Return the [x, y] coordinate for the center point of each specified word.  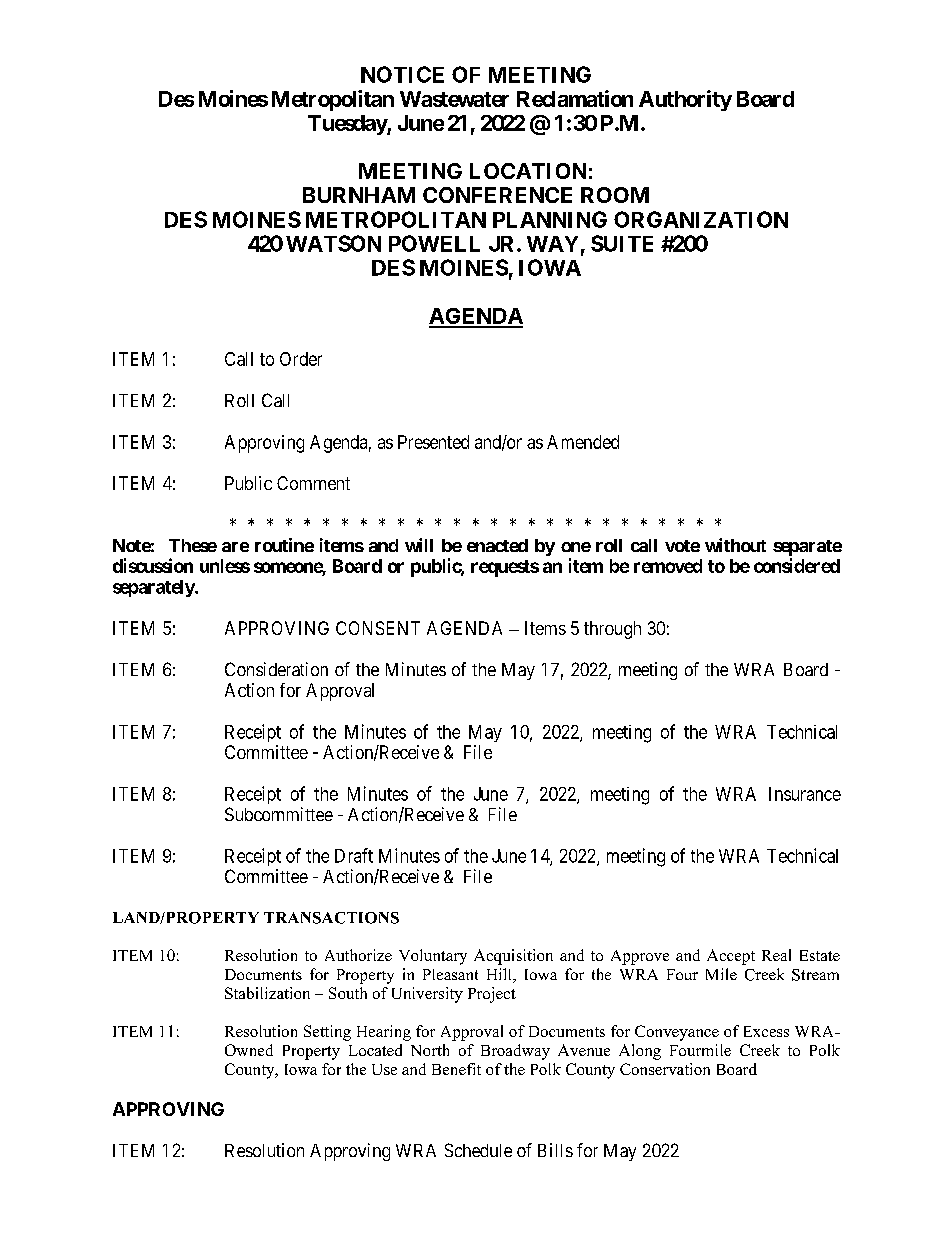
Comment [313, 483]
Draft [354, 855]
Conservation [665, 1069]
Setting [327, 1033]
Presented [433, 442]
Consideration [276, 669]
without [735, 545]
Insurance [805, 794]
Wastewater [454, 99]
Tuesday [348, 125]
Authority [685, 100]
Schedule [478, 1150]
